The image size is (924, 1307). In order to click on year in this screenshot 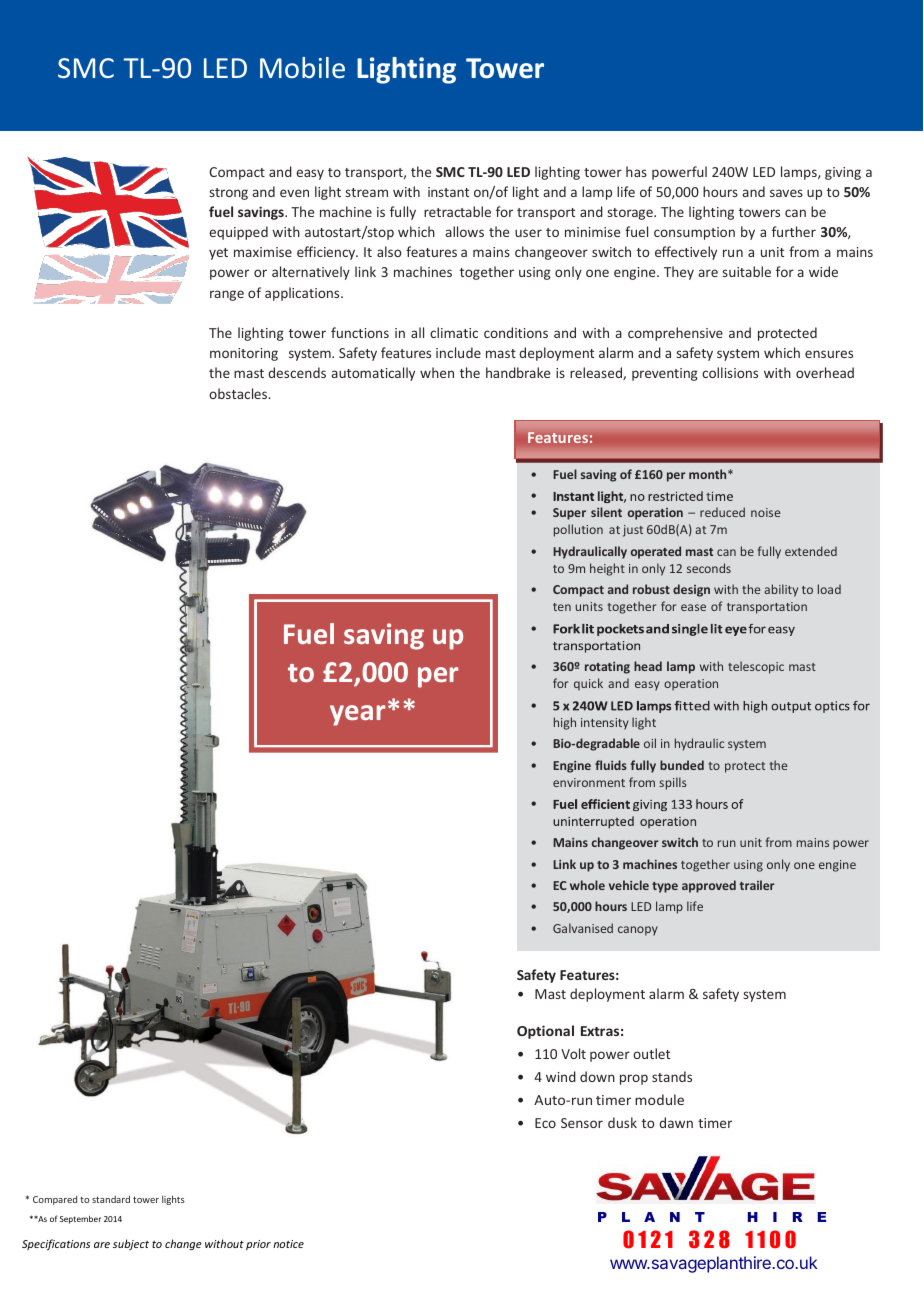, I will do `click(357, 715)`.
